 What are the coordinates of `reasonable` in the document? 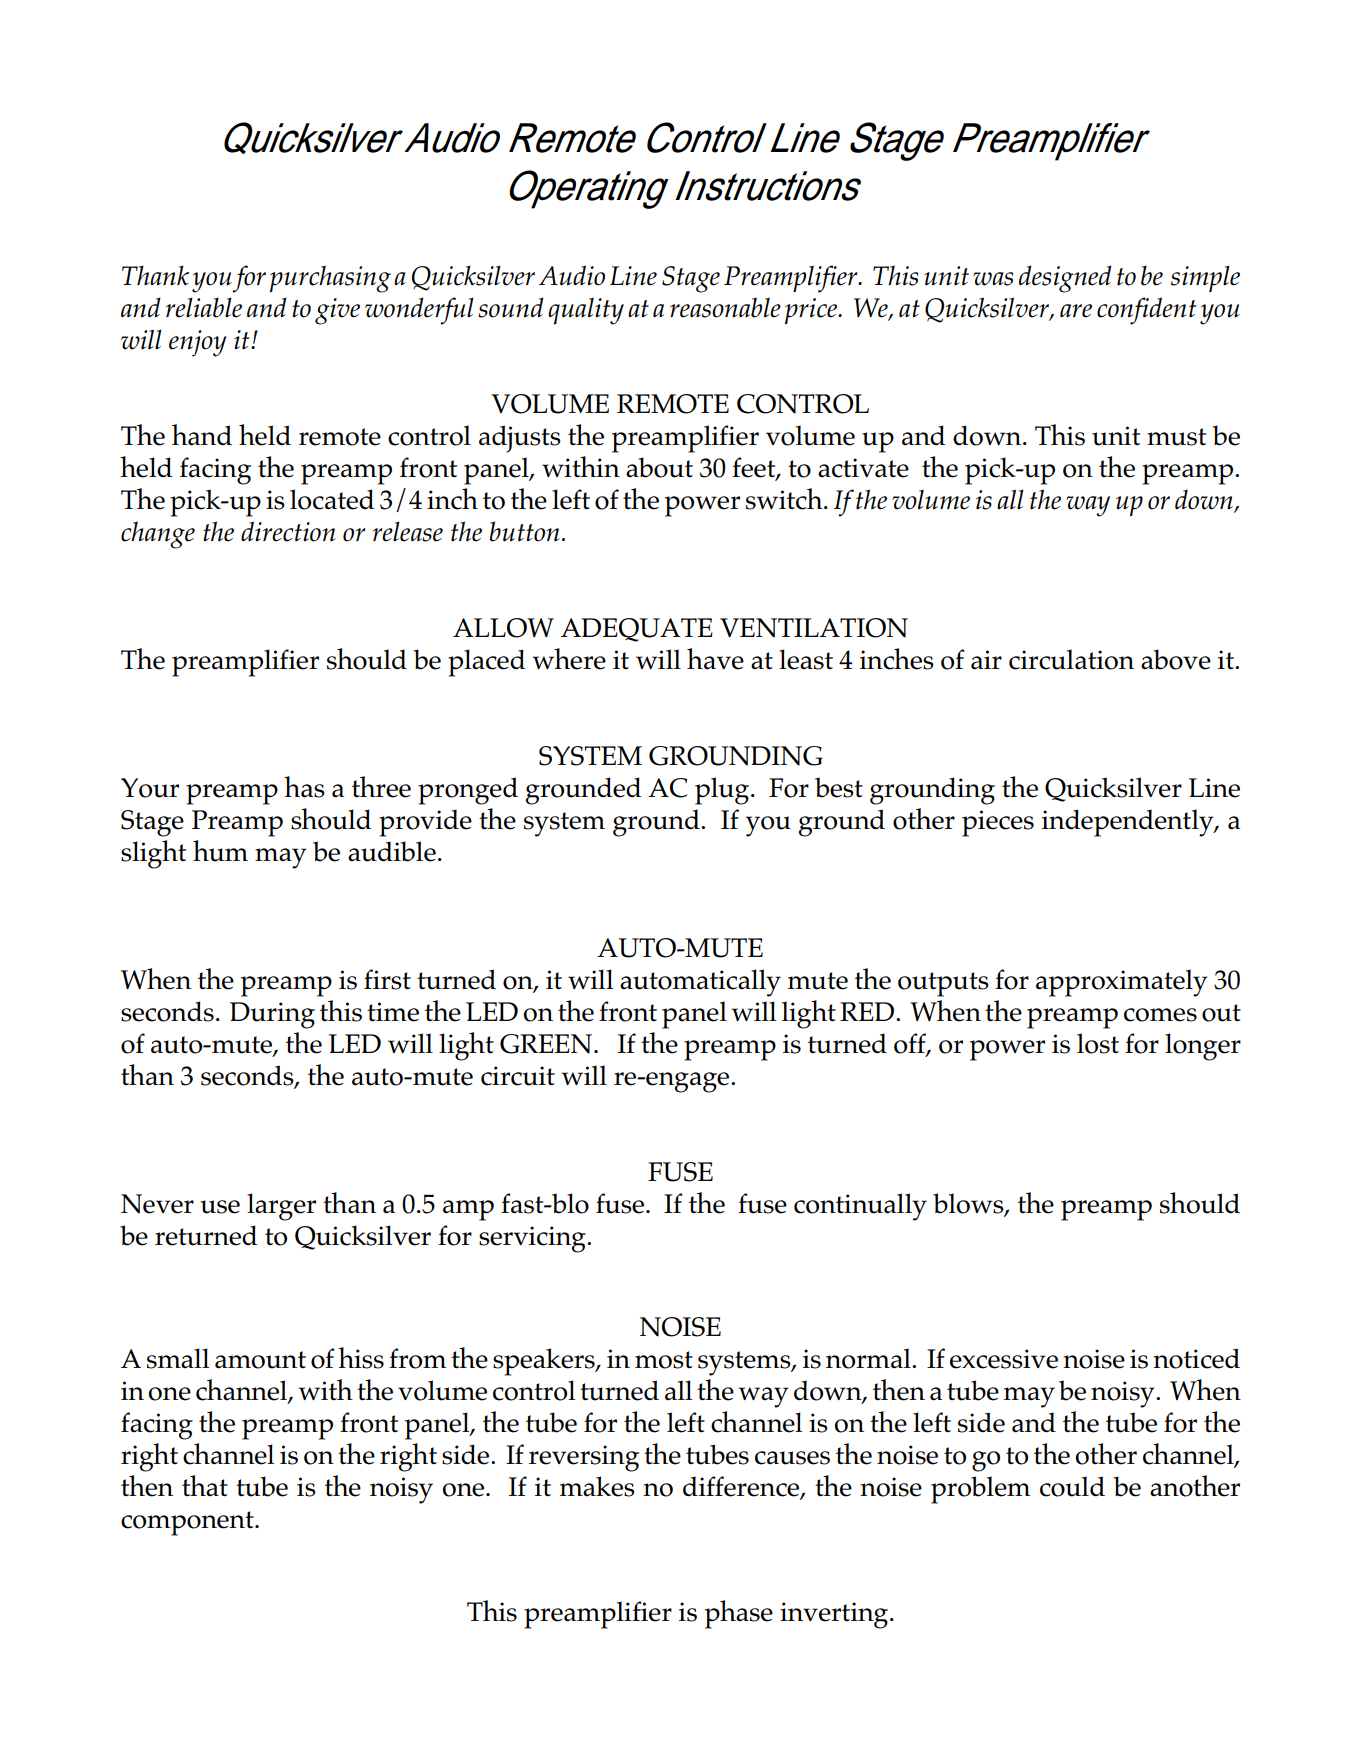 It's located at (725, 307).
